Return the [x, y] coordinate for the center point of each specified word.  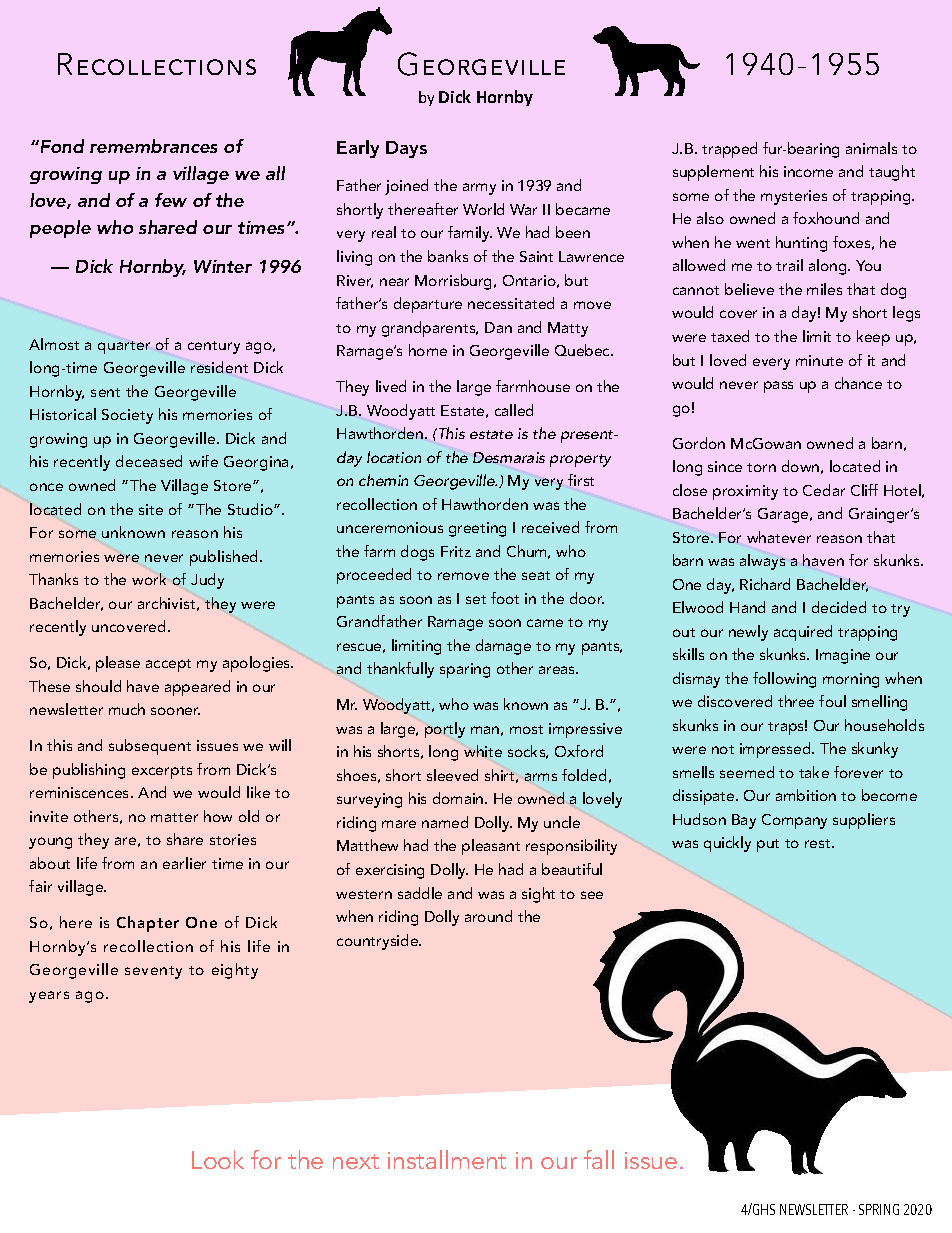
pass [778, 387]
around [488, 916]
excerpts [162, 772]
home [428, 350]
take [814, 772]
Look [218, 1159]
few [171, 200]
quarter [124, 347]
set [476, 599]
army [479, 189]
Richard [765, 584]
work [149, 579]
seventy [153, 972]
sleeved [452, 775]
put [768, 845]
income [808, 171]
